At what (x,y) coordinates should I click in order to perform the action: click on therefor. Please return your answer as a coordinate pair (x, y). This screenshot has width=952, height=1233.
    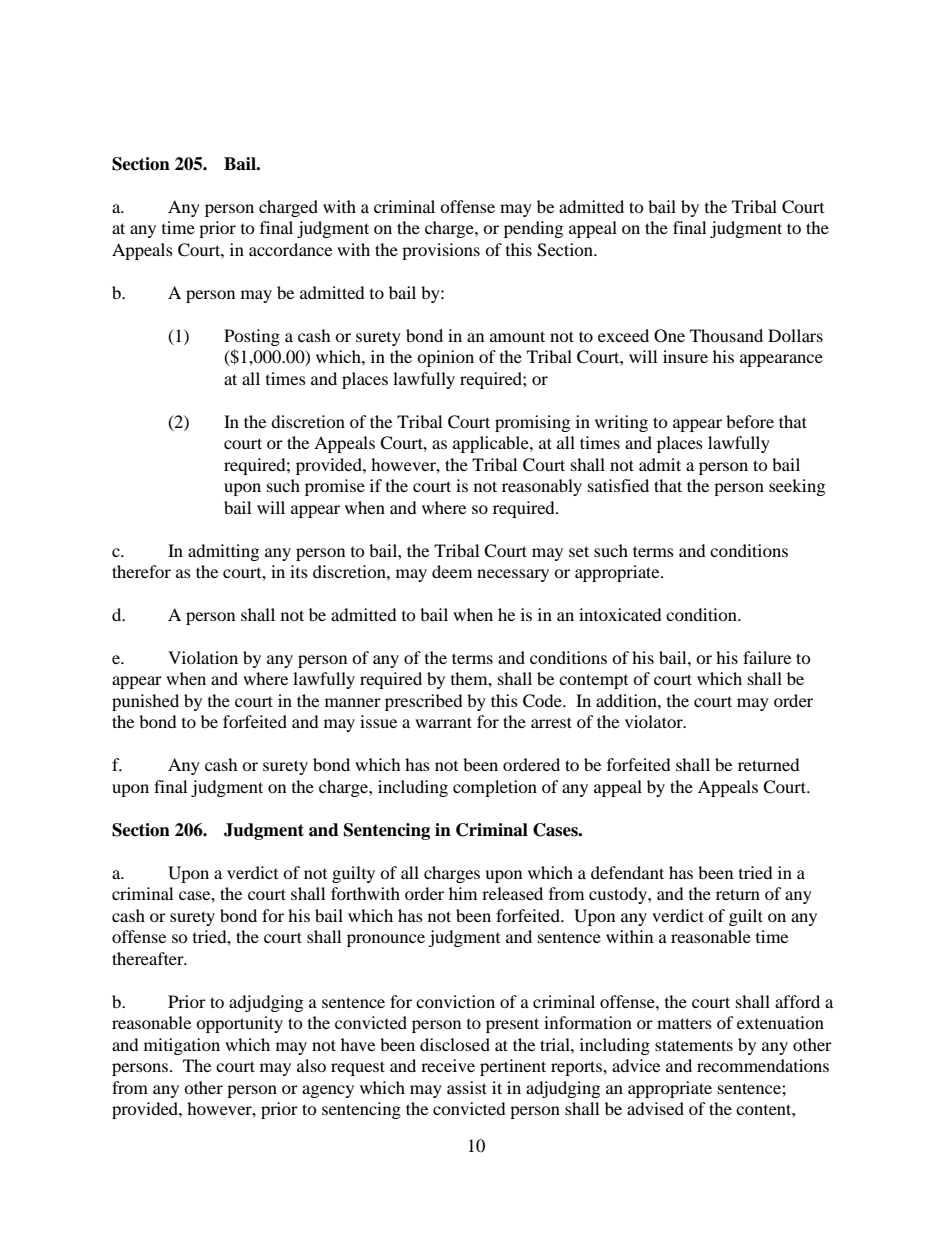
    Looking at the image, I should click on (141, 571).
